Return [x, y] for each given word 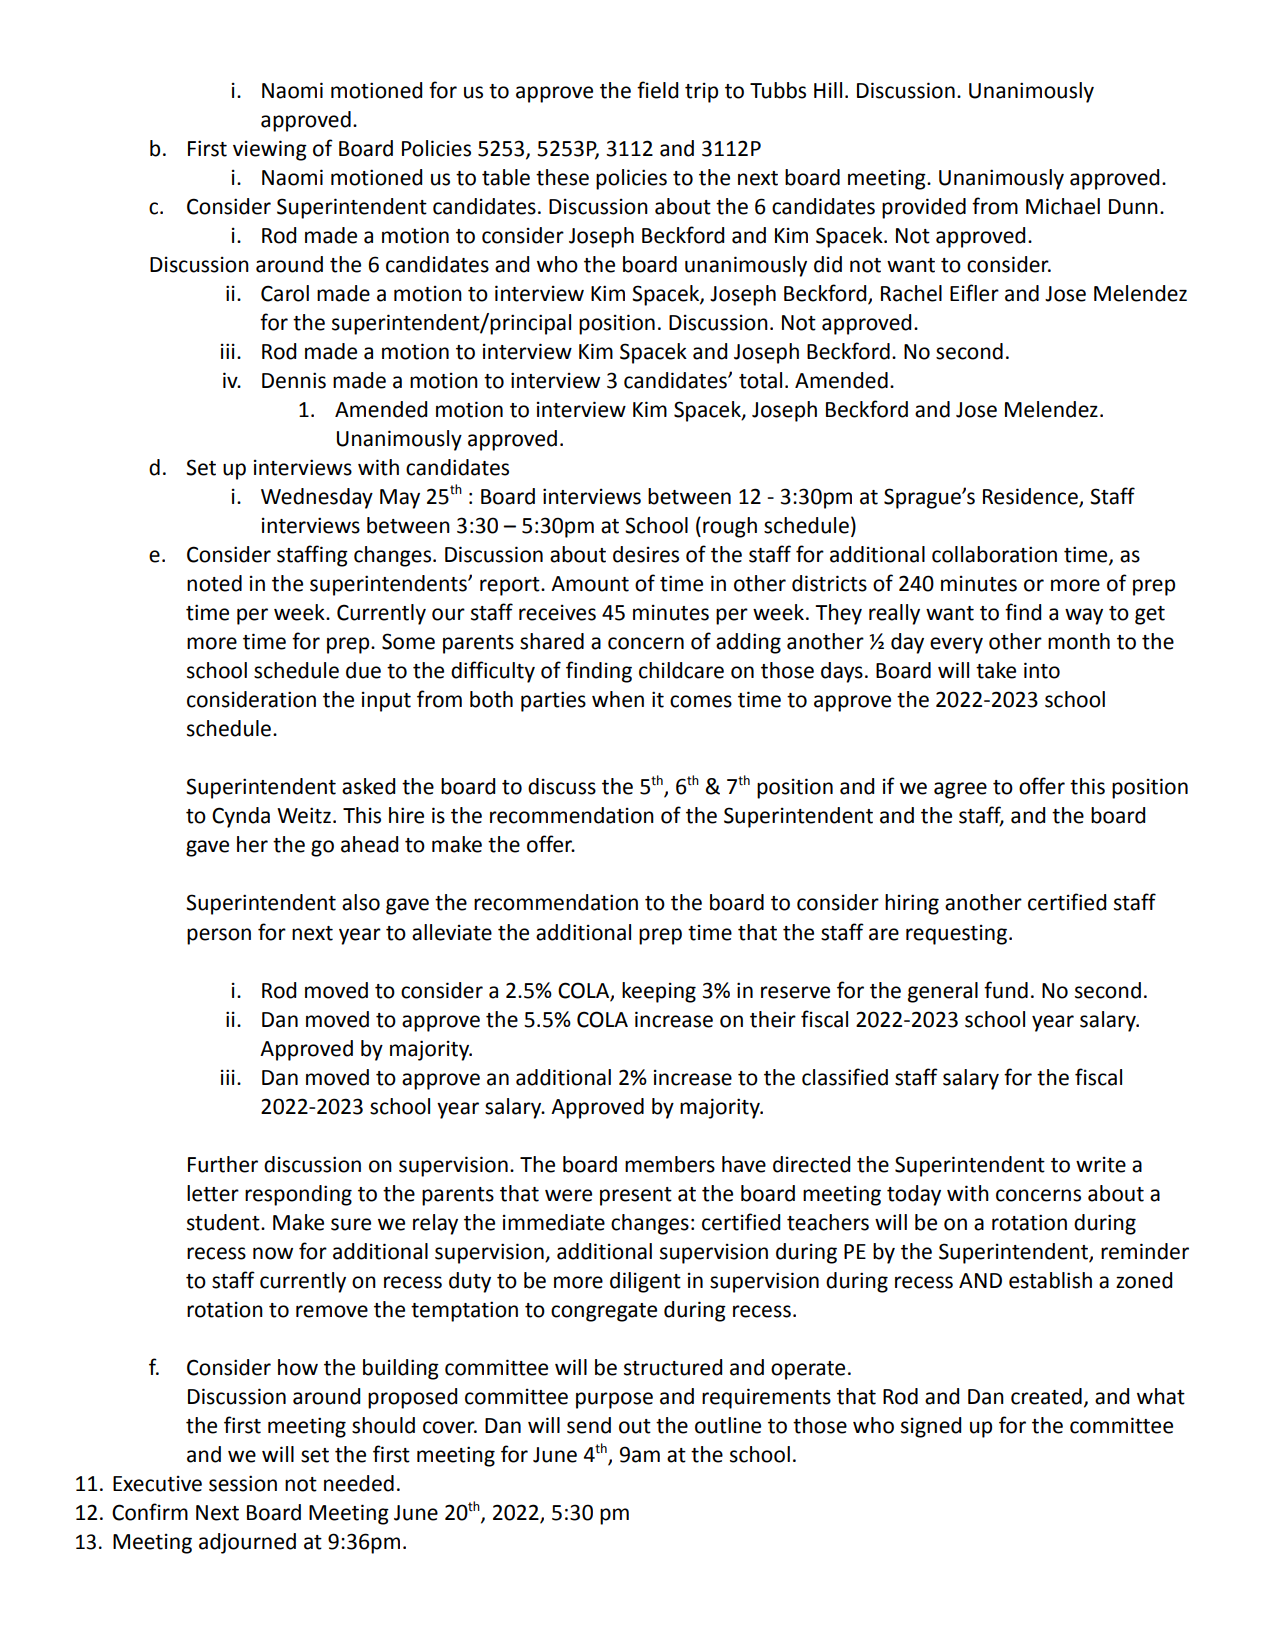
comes [701, 701]
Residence [1031, 497]
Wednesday [317, 498]
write [1101, 1165]
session [243, 1483]
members [670, 1164]
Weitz [304, 815]
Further [223, 1164]
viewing [270, 150]
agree [960, 790]
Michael [1063, 206]
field [657, 90]
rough [730, 527]
